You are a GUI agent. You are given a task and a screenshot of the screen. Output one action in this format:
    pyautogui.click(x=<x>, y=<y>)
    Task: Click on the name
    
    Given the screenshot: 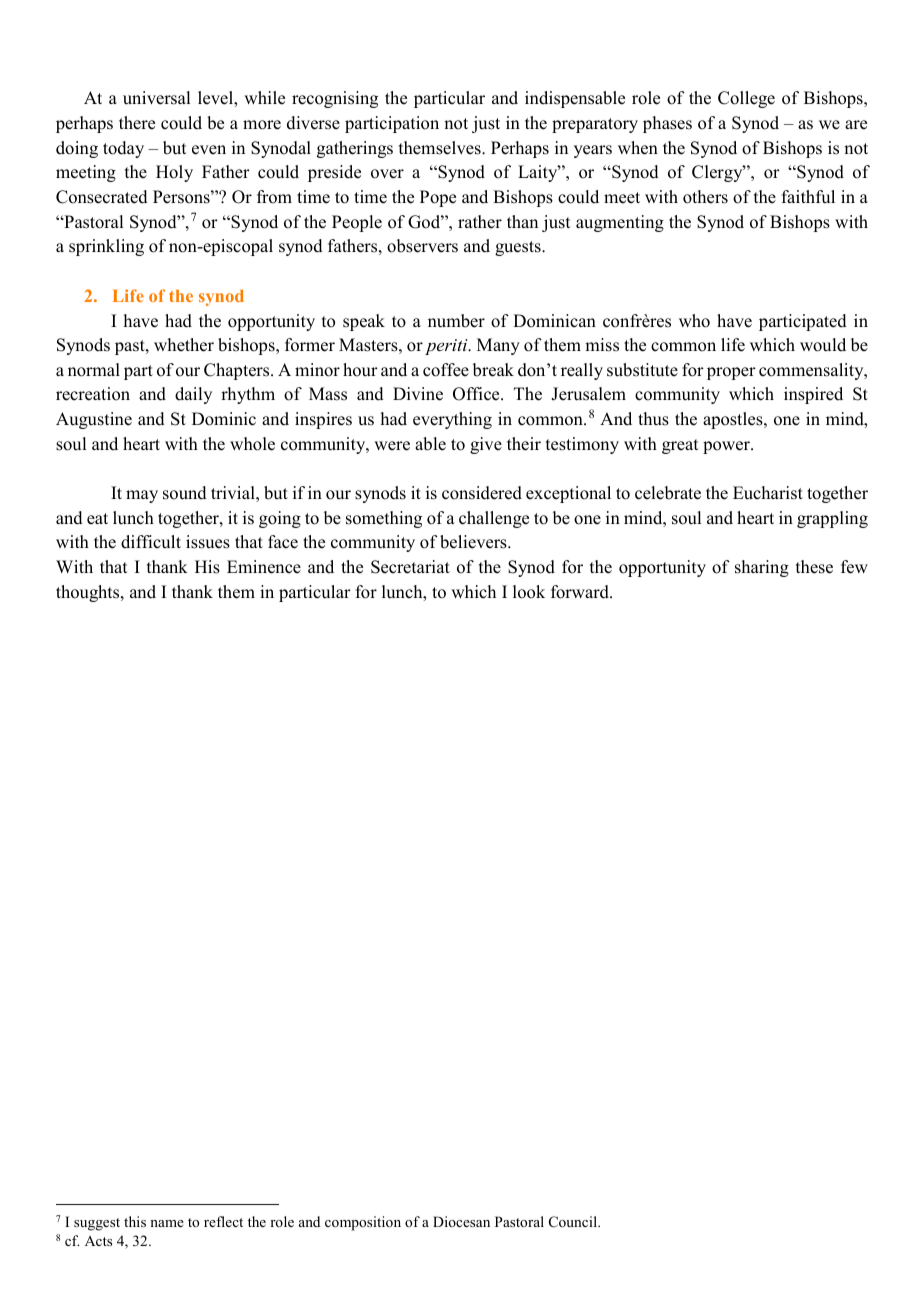 What is the action you would take?
    pyautogui.click(x=167, y=1223)
